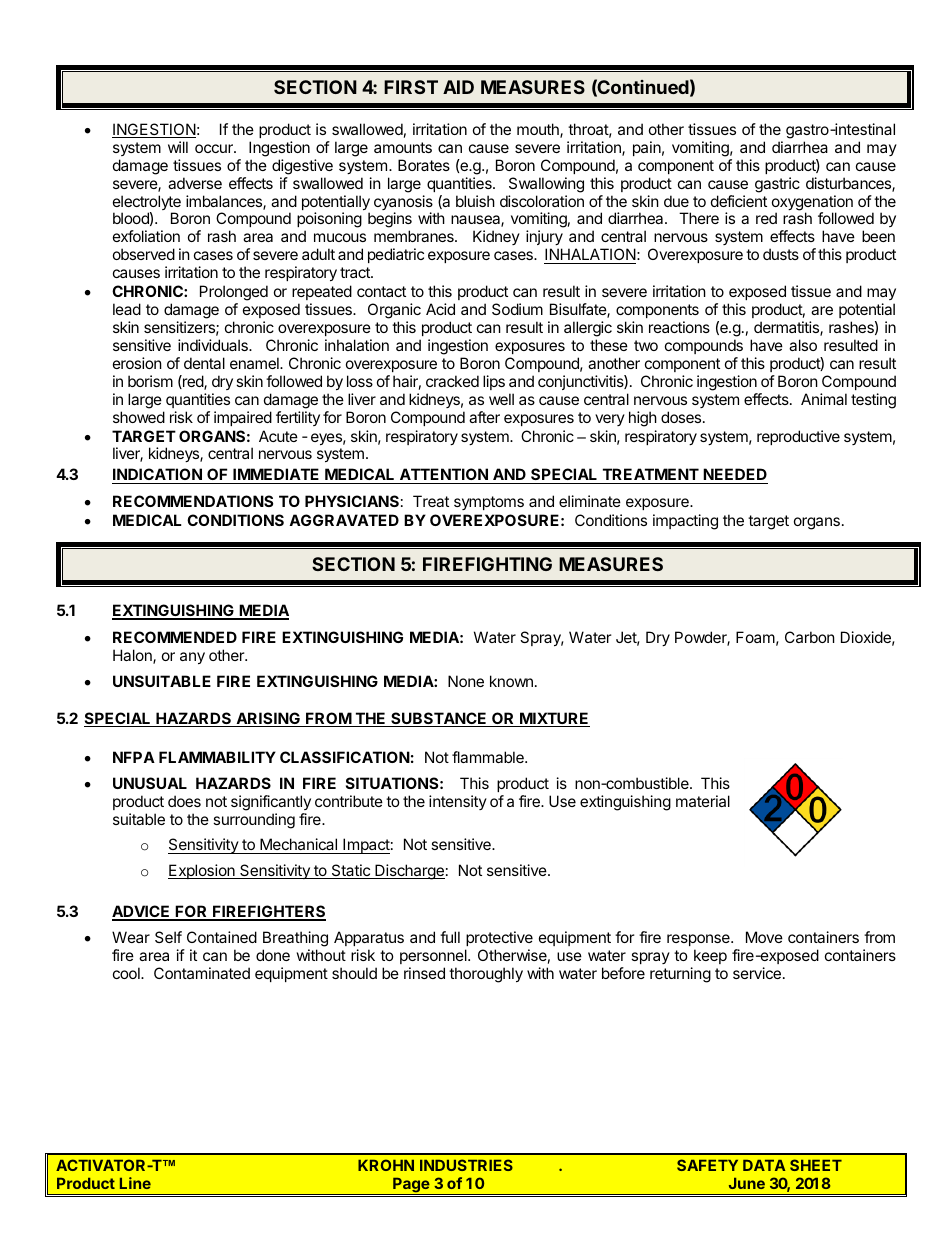  What do you see at coordinates (703, 801) in the document?
I see `material` at bounding box center [703, 801].
